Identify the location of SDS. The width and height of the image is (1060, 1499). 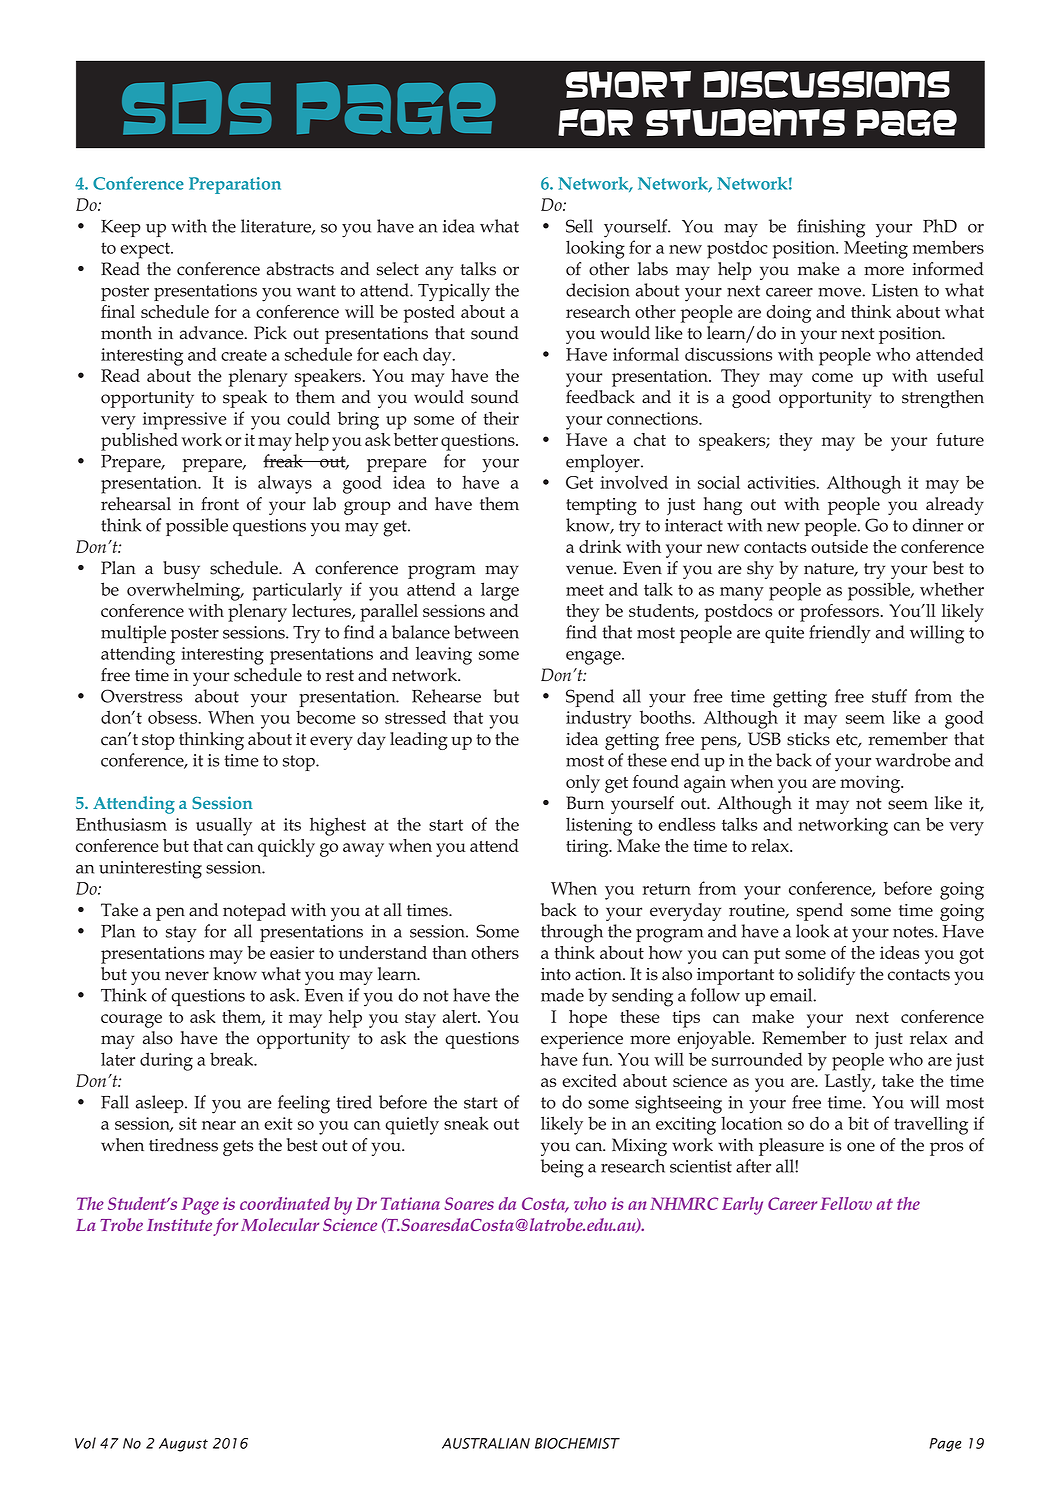
(197, 108).
